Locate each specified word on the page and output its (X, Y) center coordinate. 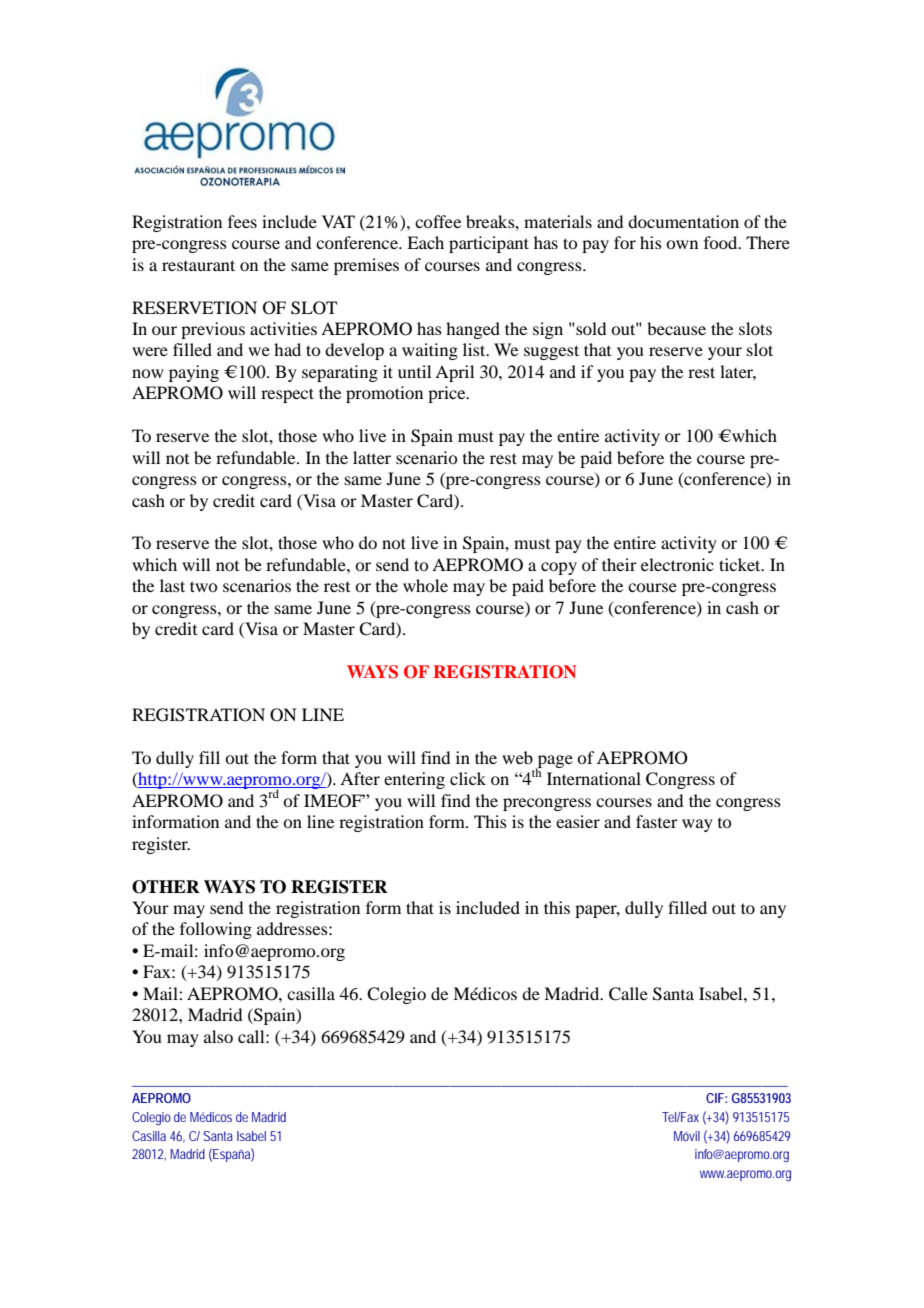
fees (242, 221)
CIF (715, 1098)
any (773, 911)
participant (489, 244)
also (218, 1036)
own (682, 244)
